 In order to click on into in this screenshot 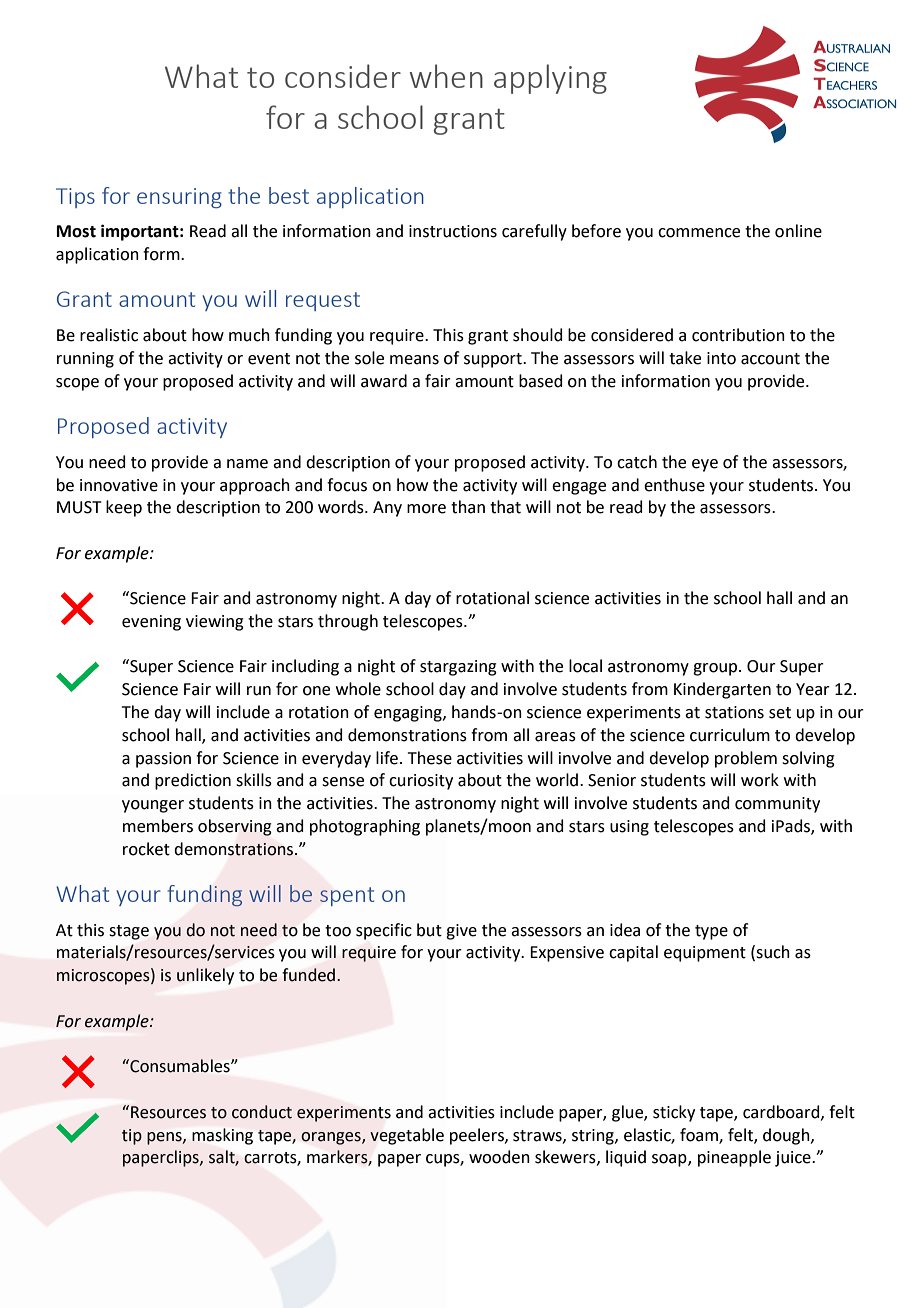, I will do `click(721, 358)`.
